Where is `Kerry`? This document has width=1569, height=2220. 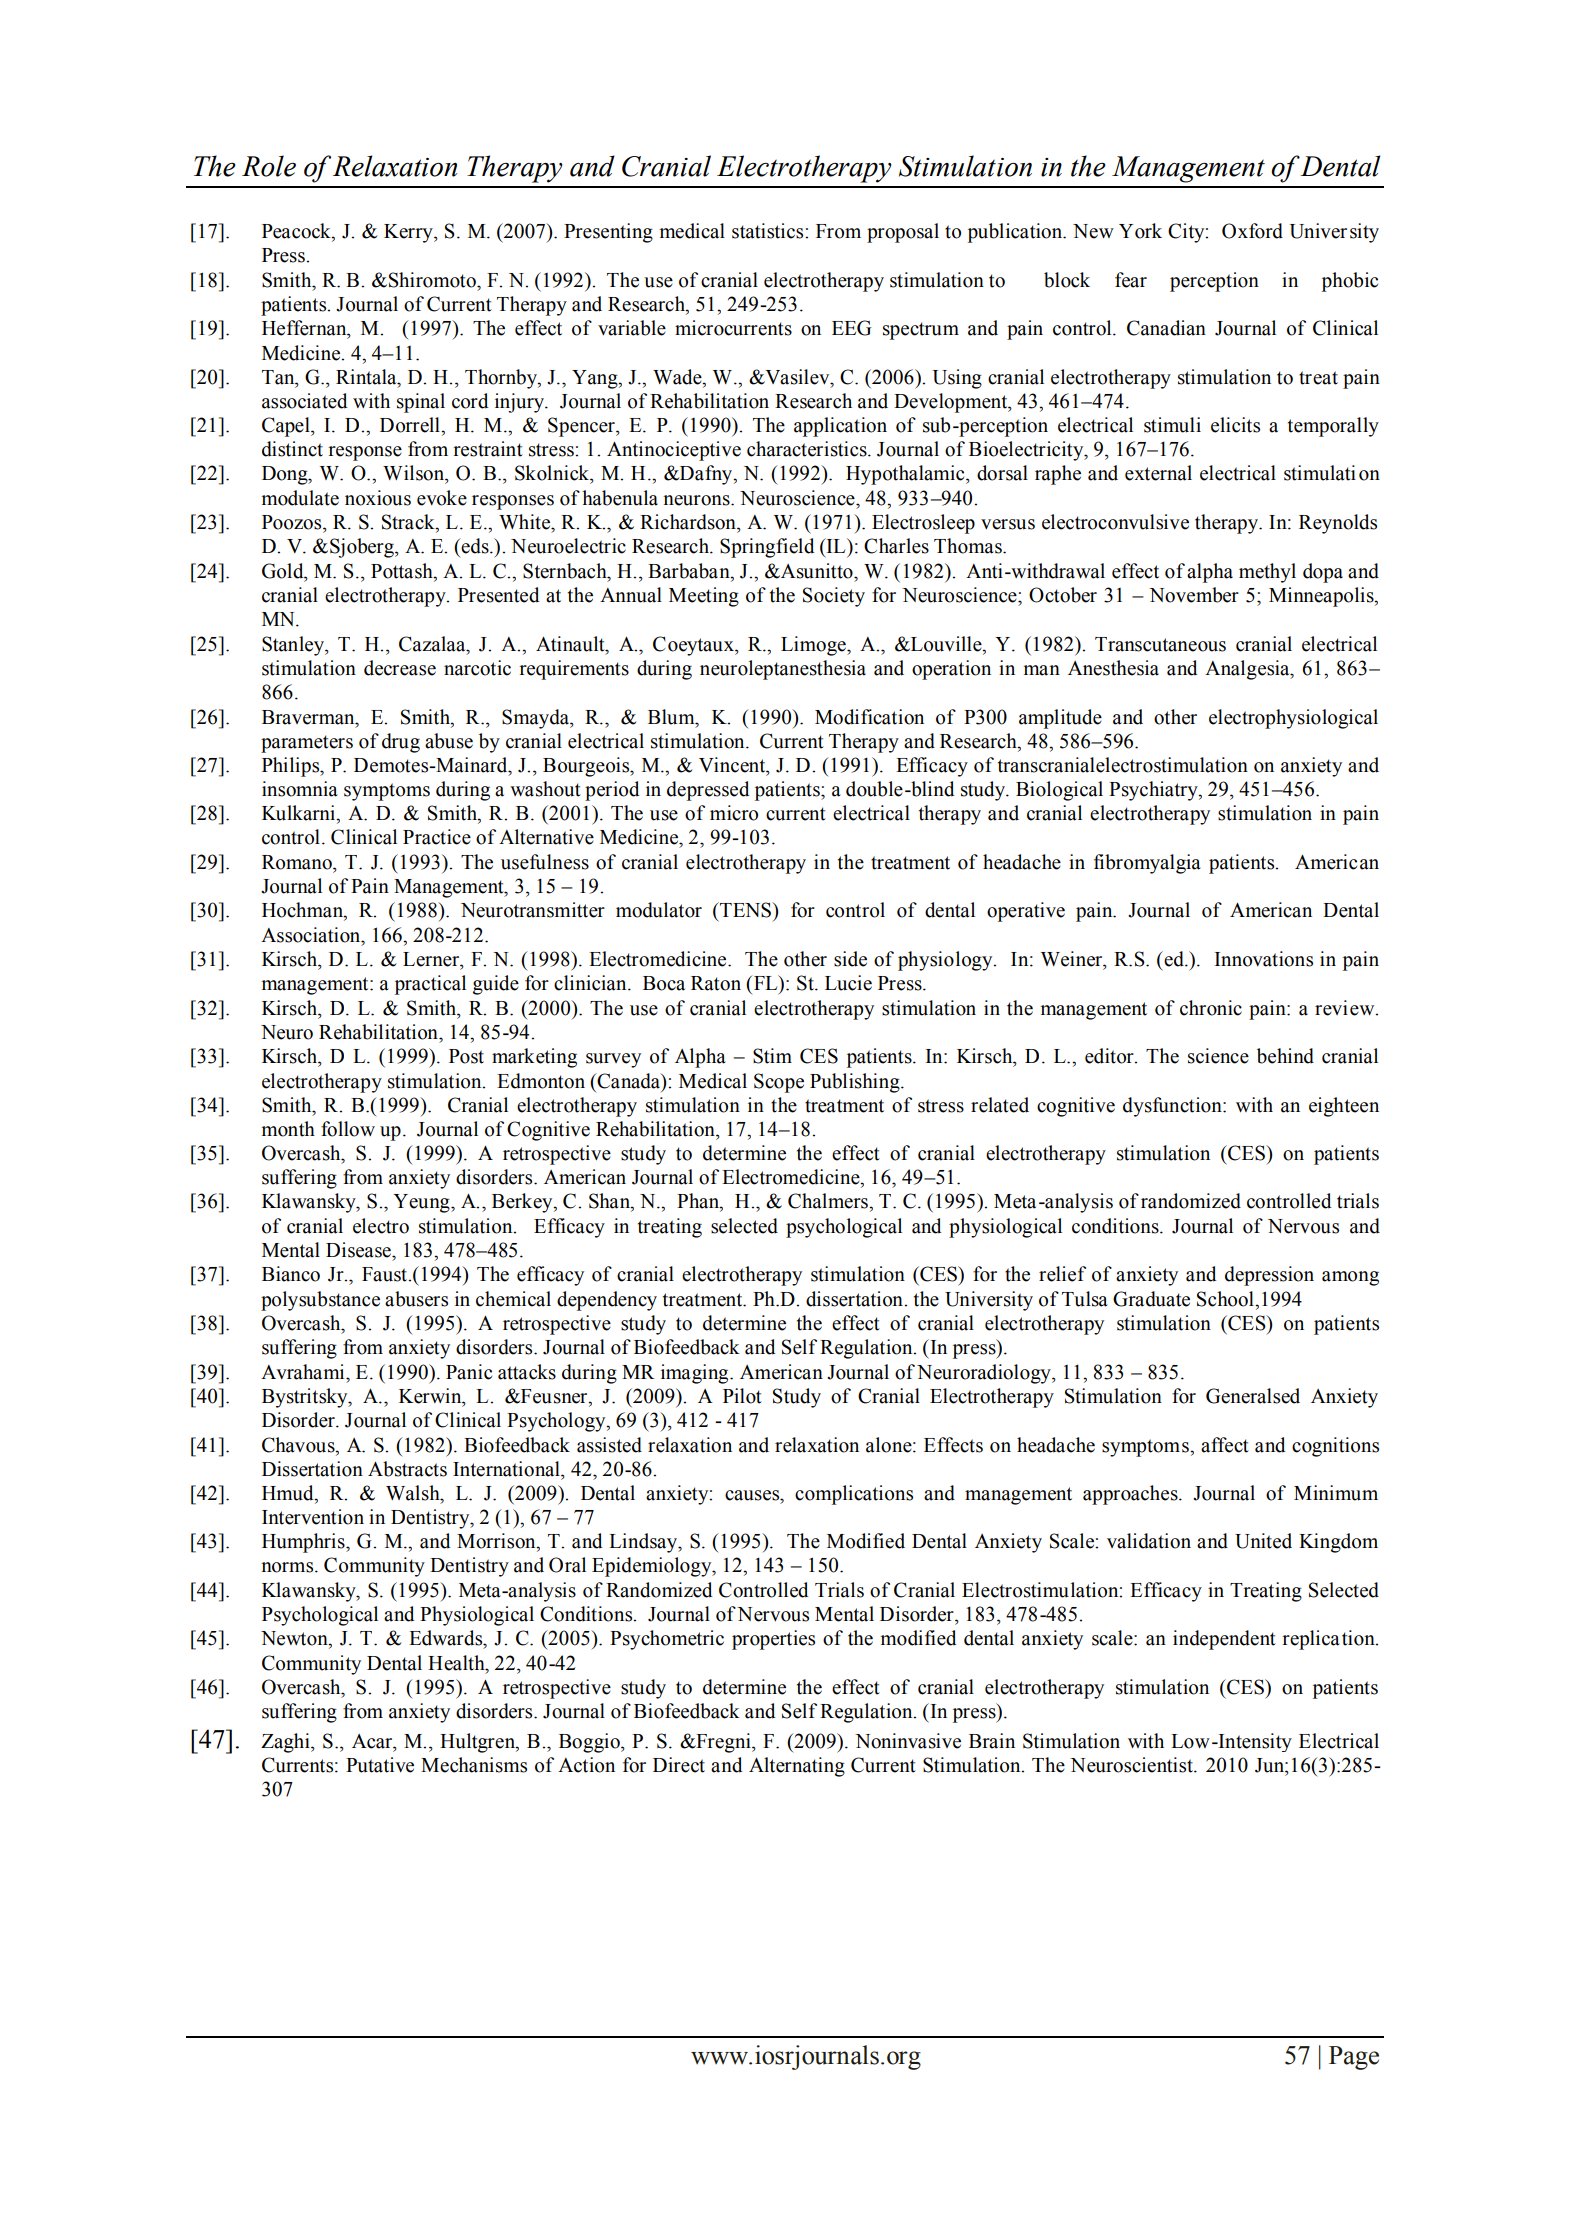 Kerry is located at coordinates (409, 233).
